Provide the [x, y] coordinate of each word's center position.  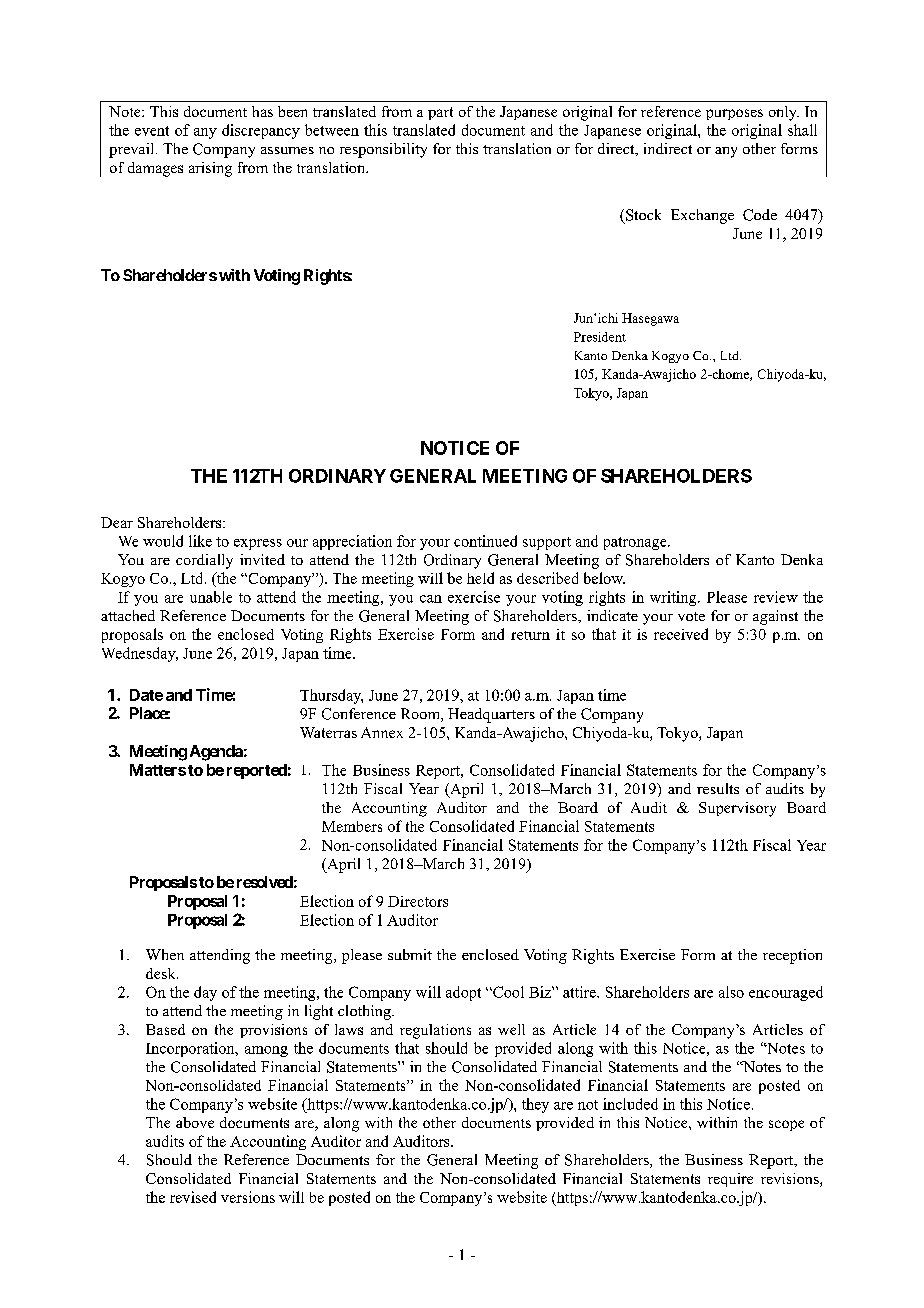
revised [193, 1197]
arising [210, 169]
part [440, 113]
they [535, 1105]
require [730, 1180]
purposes [734, 114]
